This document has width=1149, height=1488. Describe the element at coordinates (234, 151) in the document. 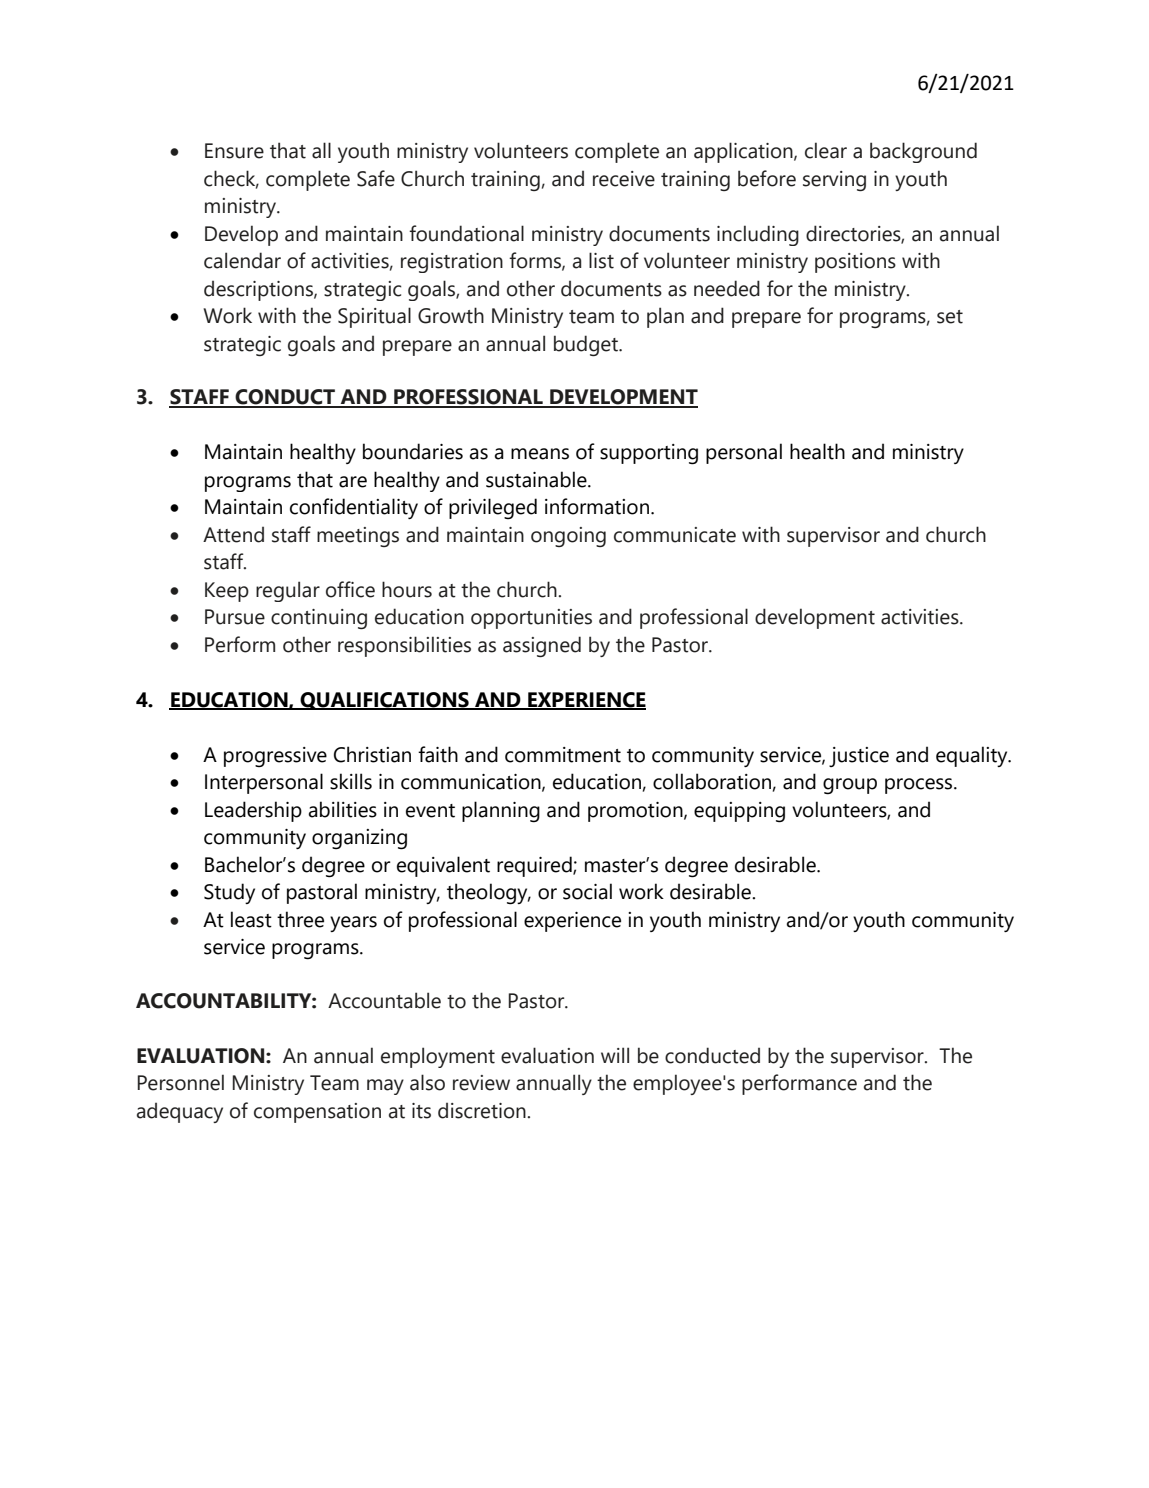

I see `Ensure` at that location.
